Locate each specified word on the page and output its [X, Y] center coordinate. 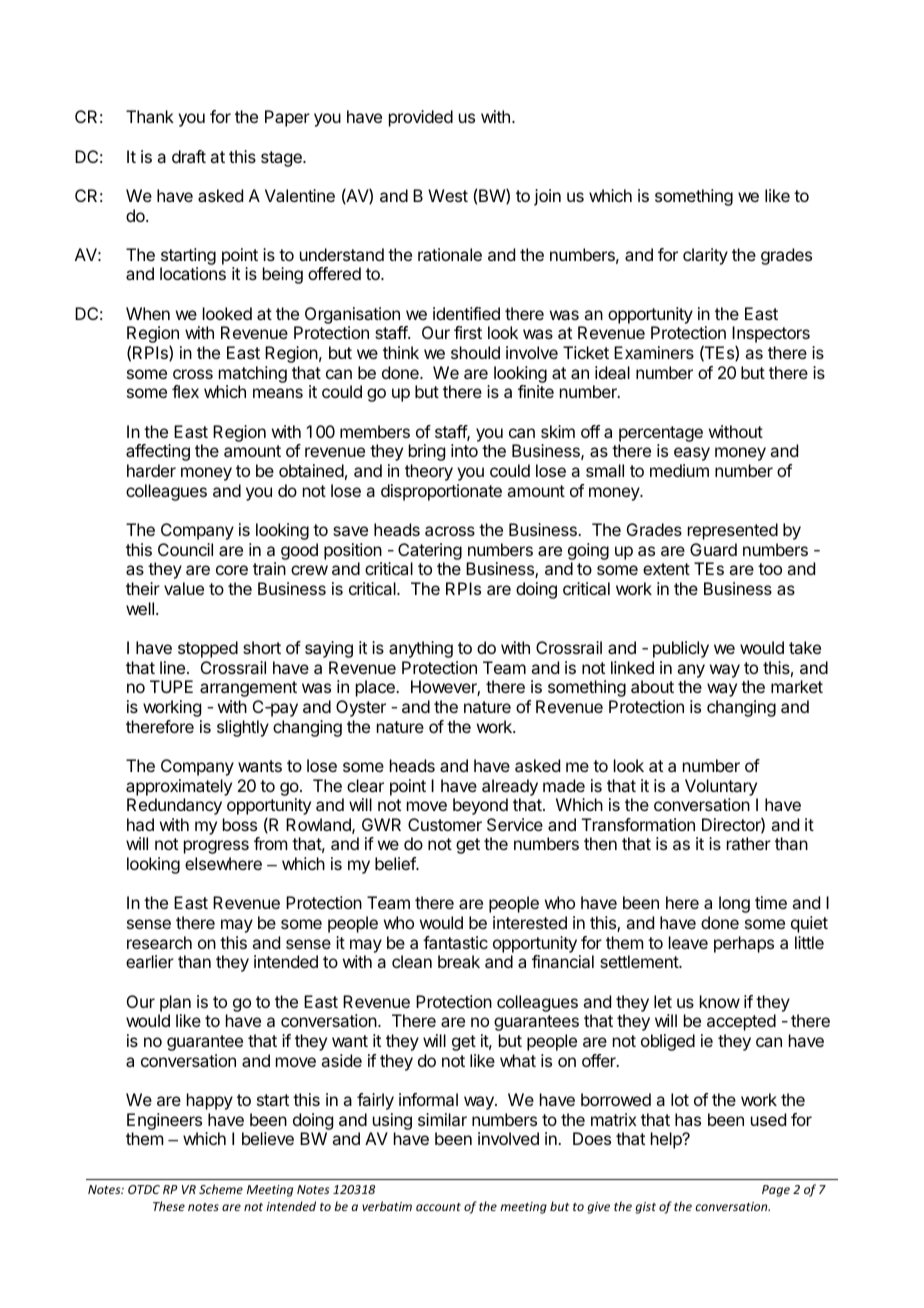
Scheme [221, 1189]
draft [189, 156]
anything [421, 649]
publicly [681, 649]
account [438, 1207]
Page [776, 1191]
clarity [705, 256]
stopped [208, 649]
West [448, 195]
